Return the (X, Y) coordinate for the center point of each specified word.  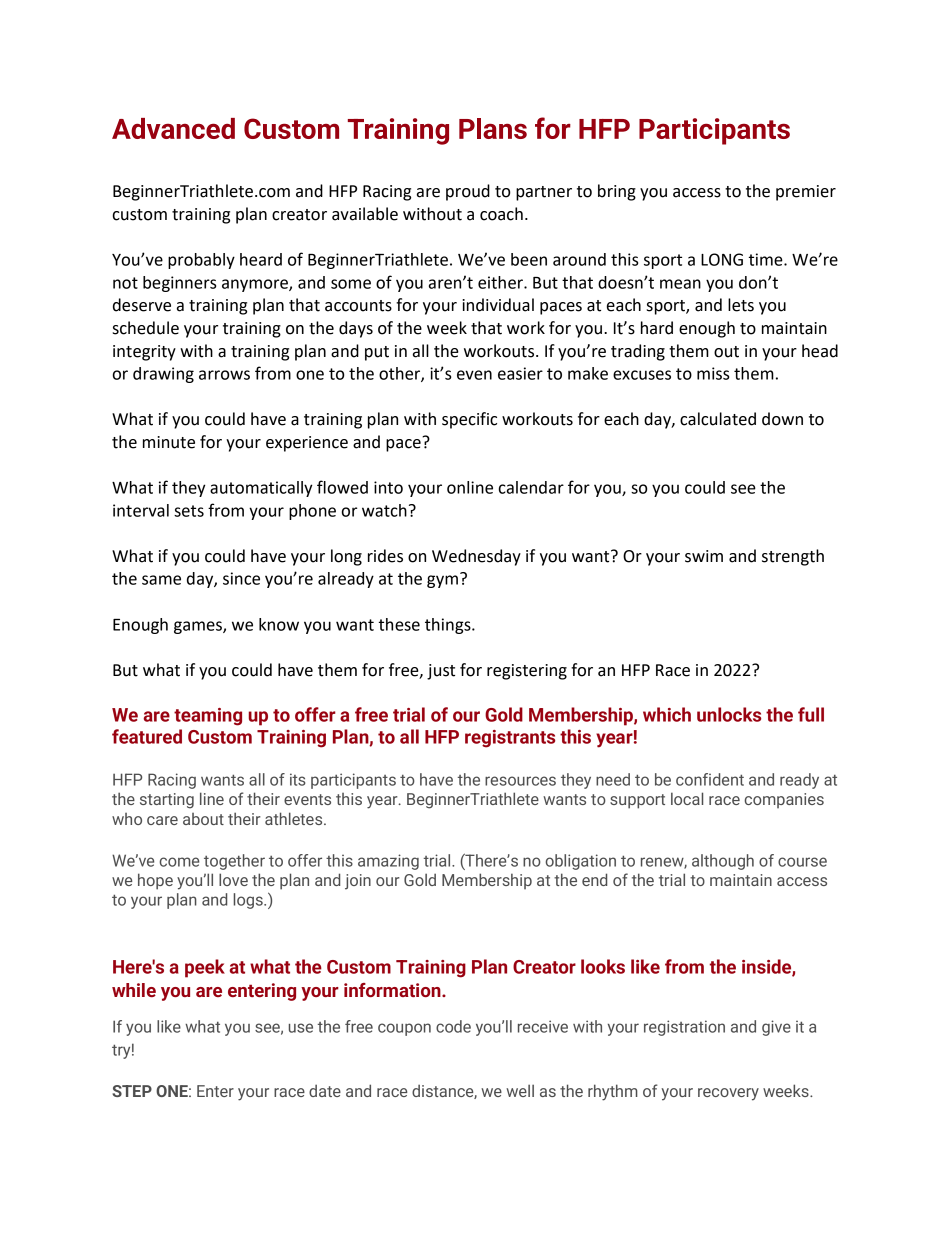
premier (806, 193)
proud (468, 192)
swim (704, 556)
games (199, 627)
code (453, 1026)
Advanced (173, 128)
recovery (728, 1094)
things (449, 626)
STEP (132, 1091)
